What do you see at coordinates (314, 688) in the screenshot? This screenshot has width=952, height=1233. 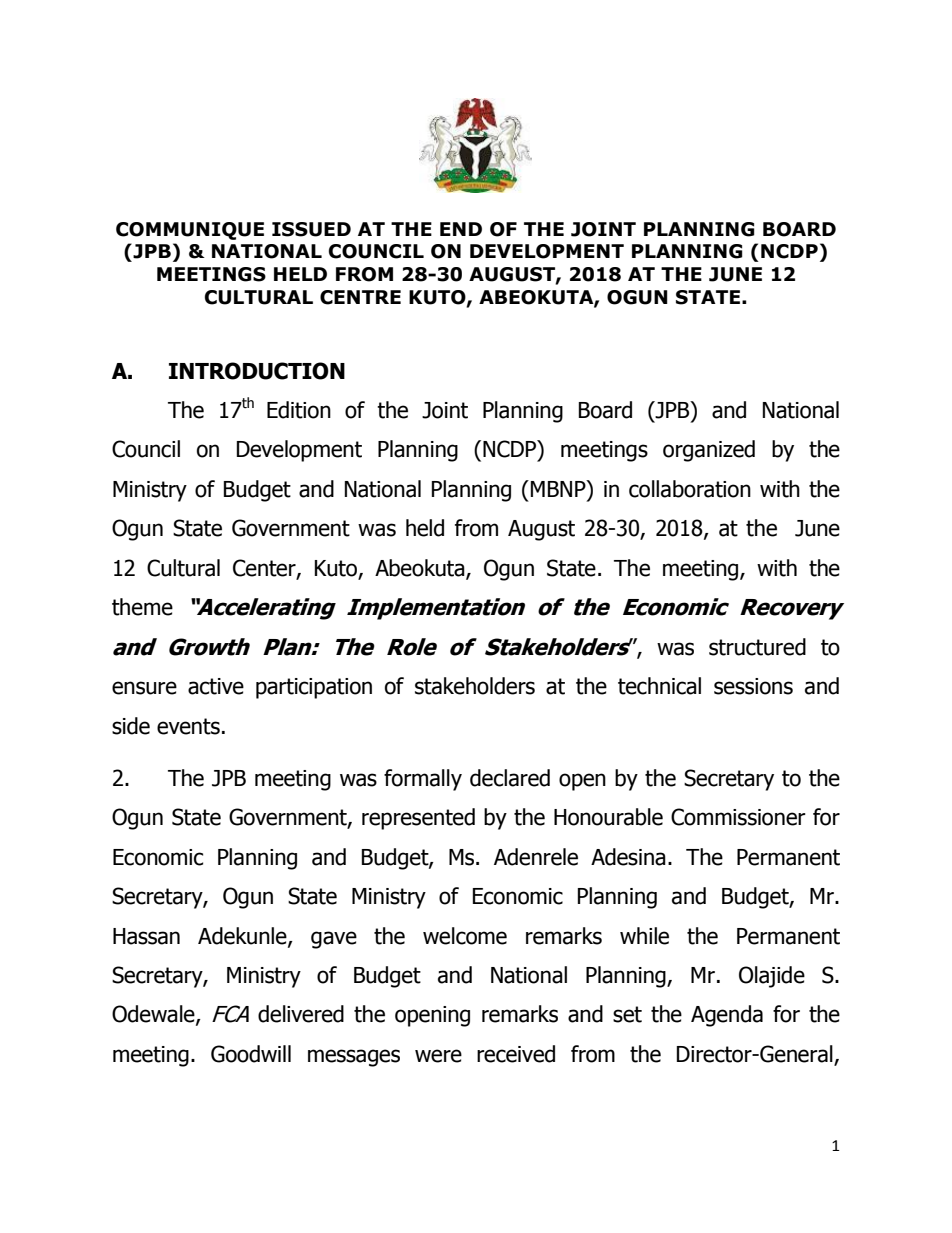 I see `participation` at bounding box center [314, 688].
